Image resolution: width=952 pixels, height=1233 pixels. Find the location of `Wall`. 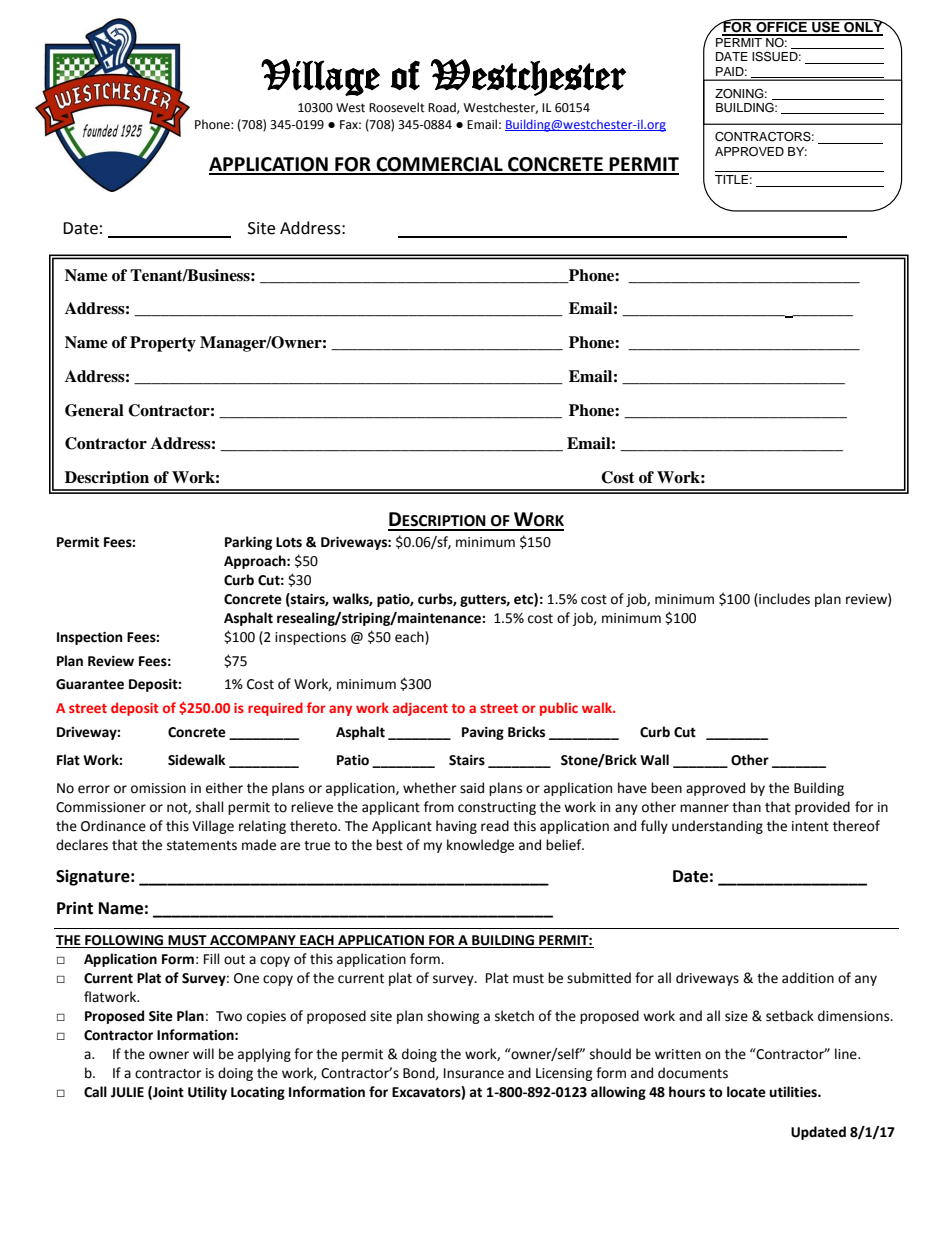

Wall is located at coordinates (654, 760).
